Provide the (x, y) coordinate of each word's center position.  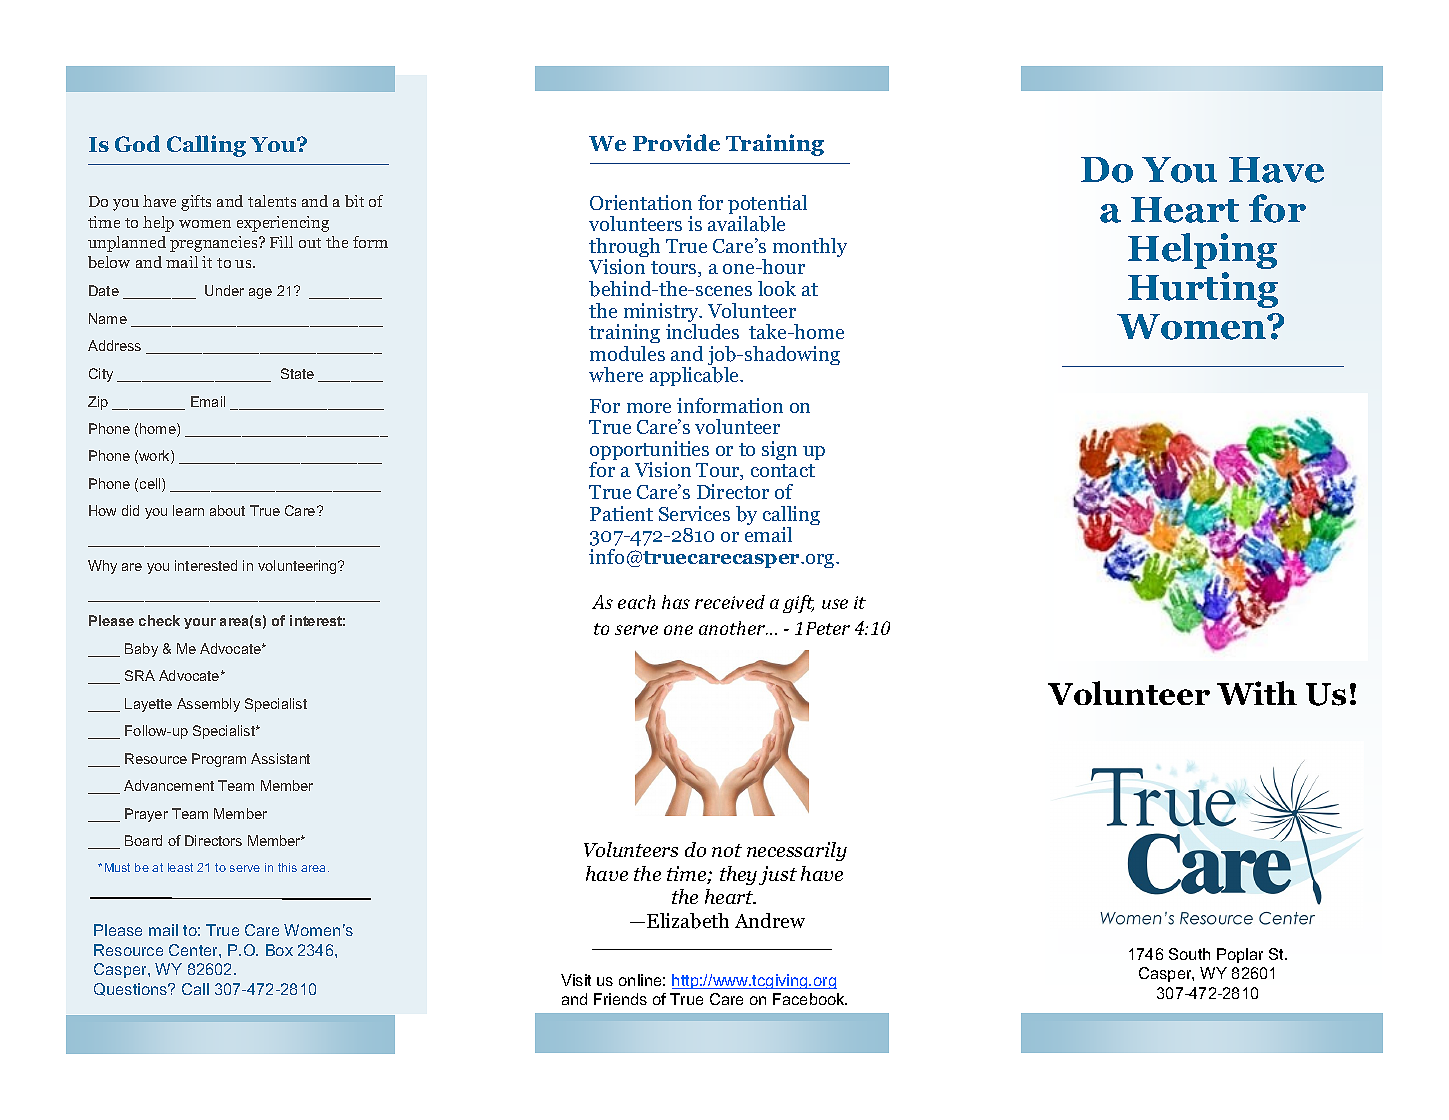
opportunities (649, 452)
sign (779, 450)
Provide (676, 142)
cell (151, 485)
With (1257, 693)
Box (279, 950)
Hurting (1203, 290)
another (733, 628)
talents (272, 201)
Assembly (208, 705)
